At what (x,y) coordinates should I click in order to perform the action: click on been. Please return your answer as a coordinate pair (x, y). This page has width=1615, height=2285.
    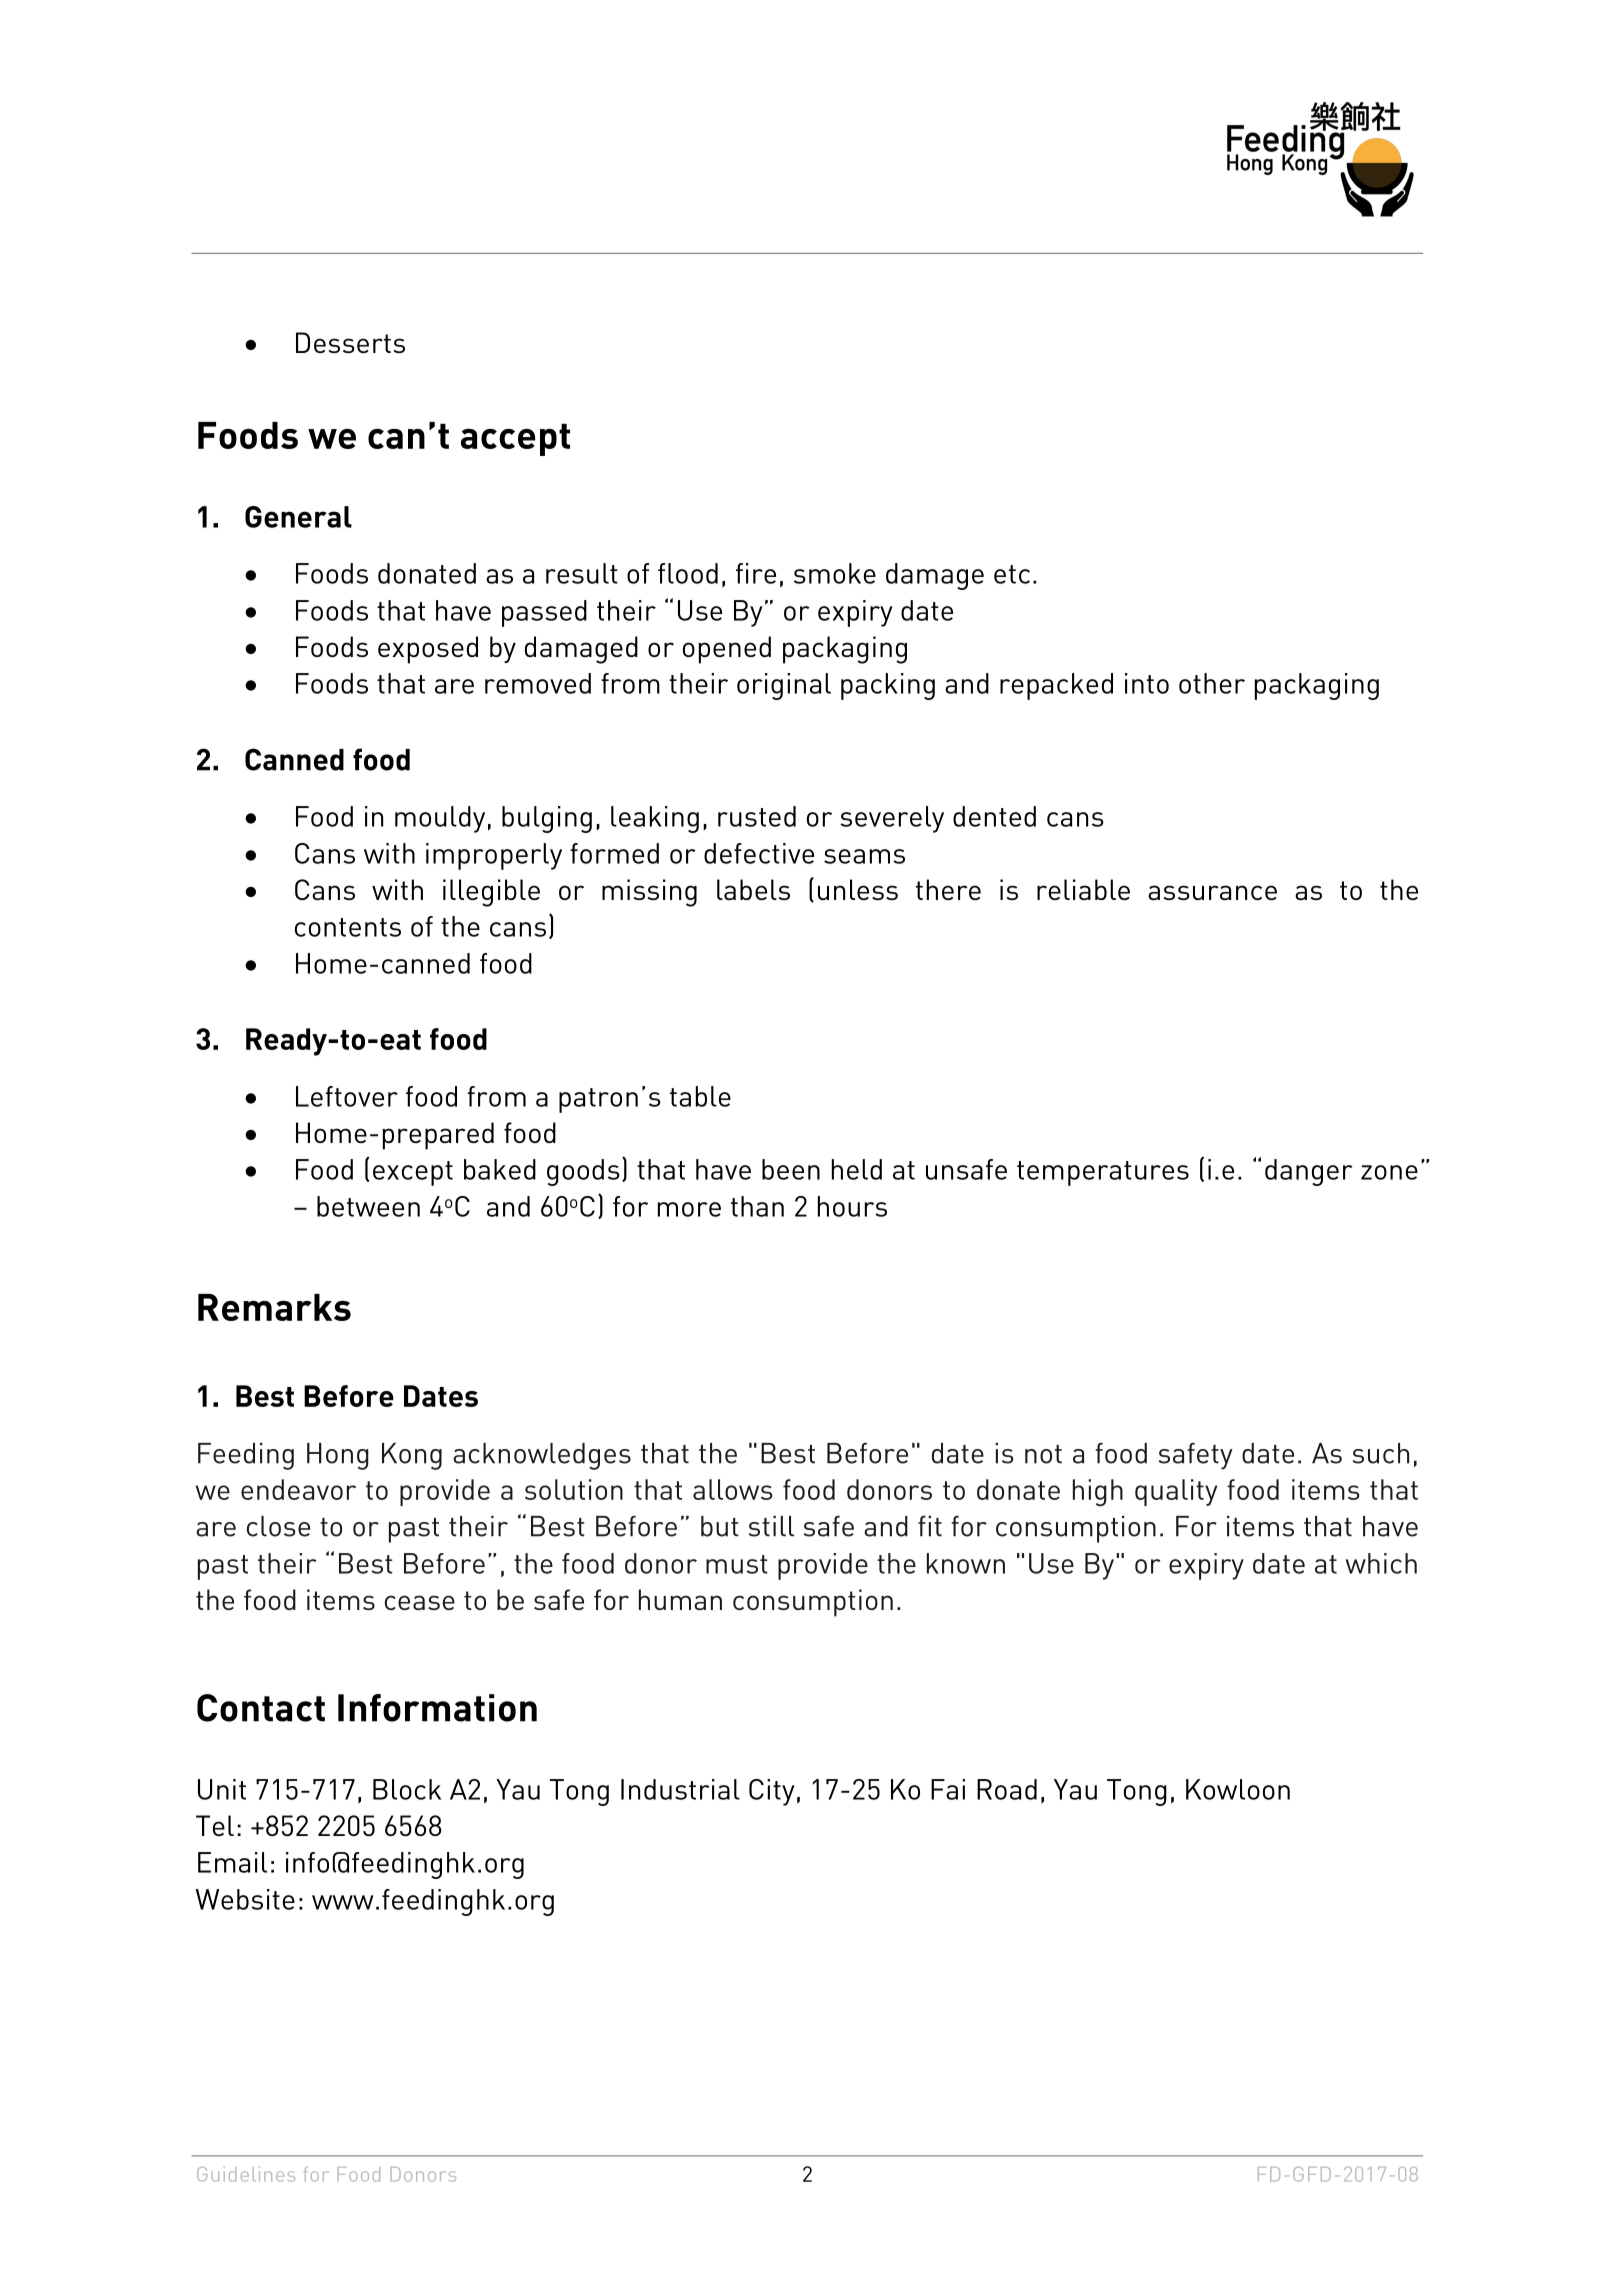
    Looking at the image, I should click on (791, 1169).
